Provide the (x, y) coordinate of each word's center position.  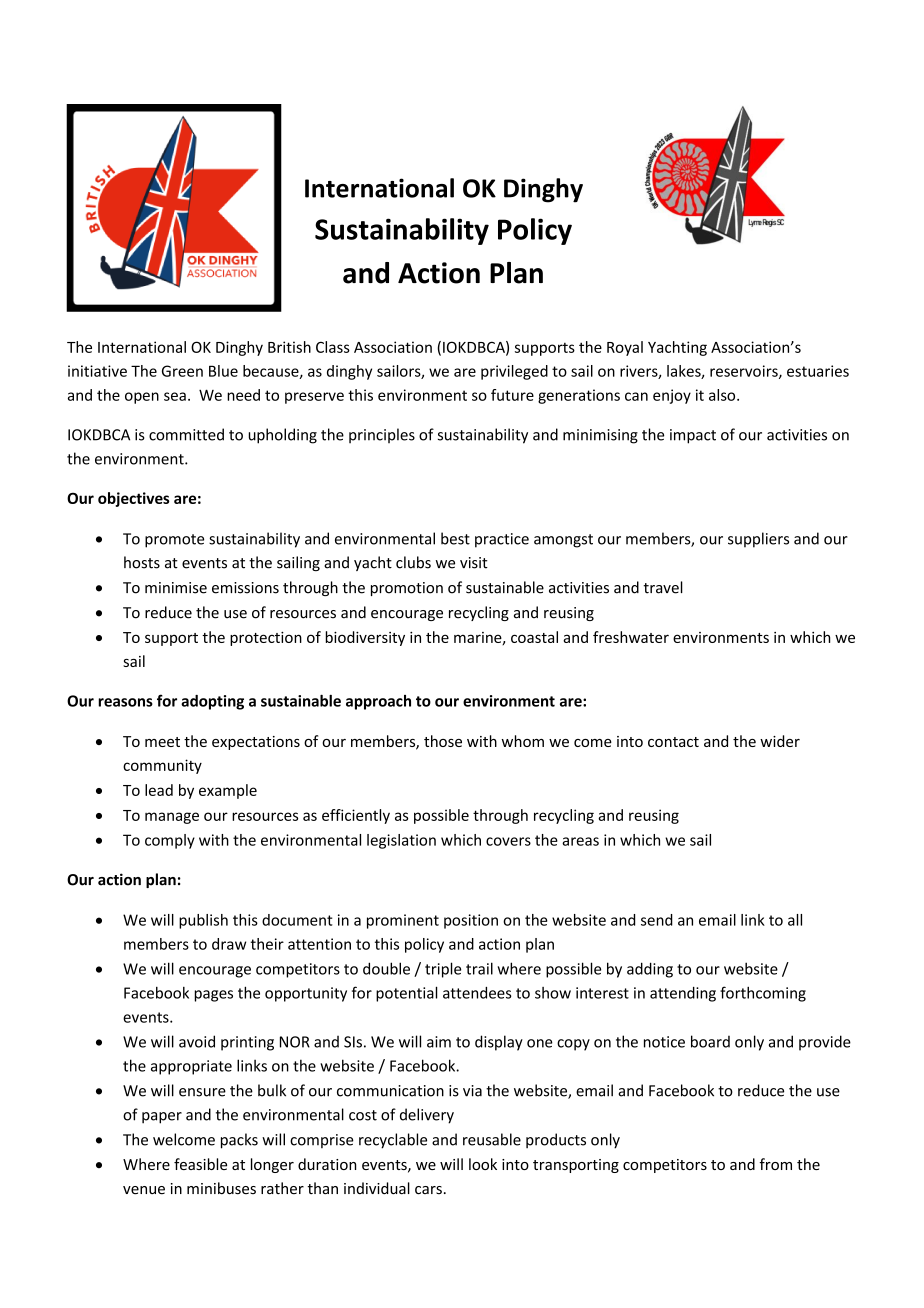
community (162, 766)
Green (182, 371)
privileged (514, 372)
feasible (200, 1164)
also (723, 395)
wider (780, 741)
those (443, 741)
